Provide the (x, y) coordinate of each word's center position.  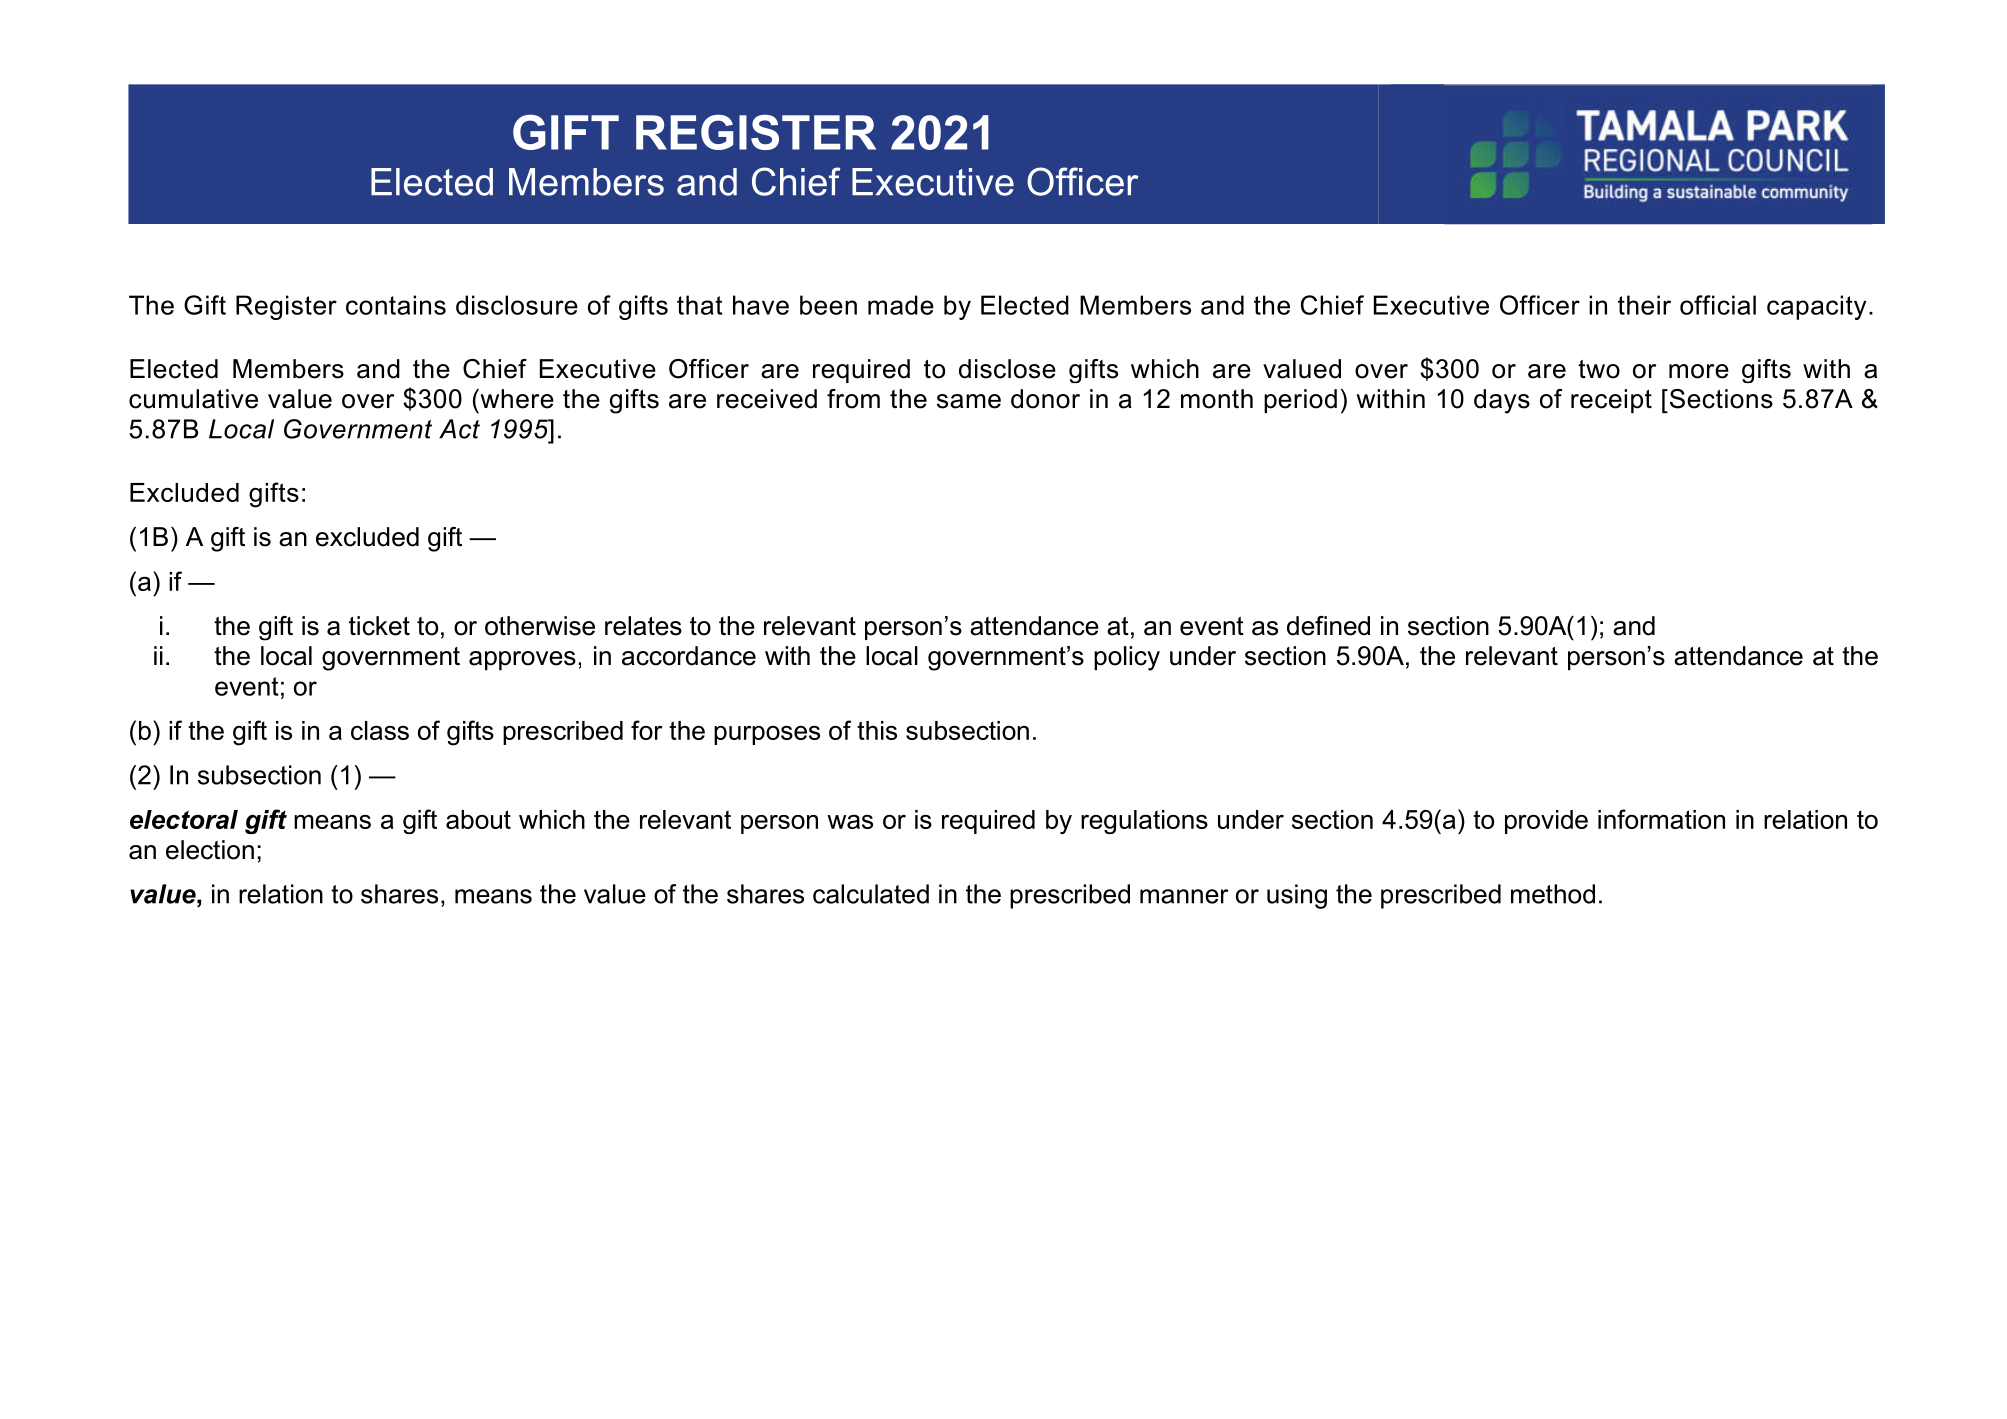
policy (1127, 658)
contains (396, 305)
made (901, 305)
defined (1328, 626)
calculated (871, 894)
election (210, 850)
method (1553, 894)
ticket (379, 626)
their (1644, 305)
